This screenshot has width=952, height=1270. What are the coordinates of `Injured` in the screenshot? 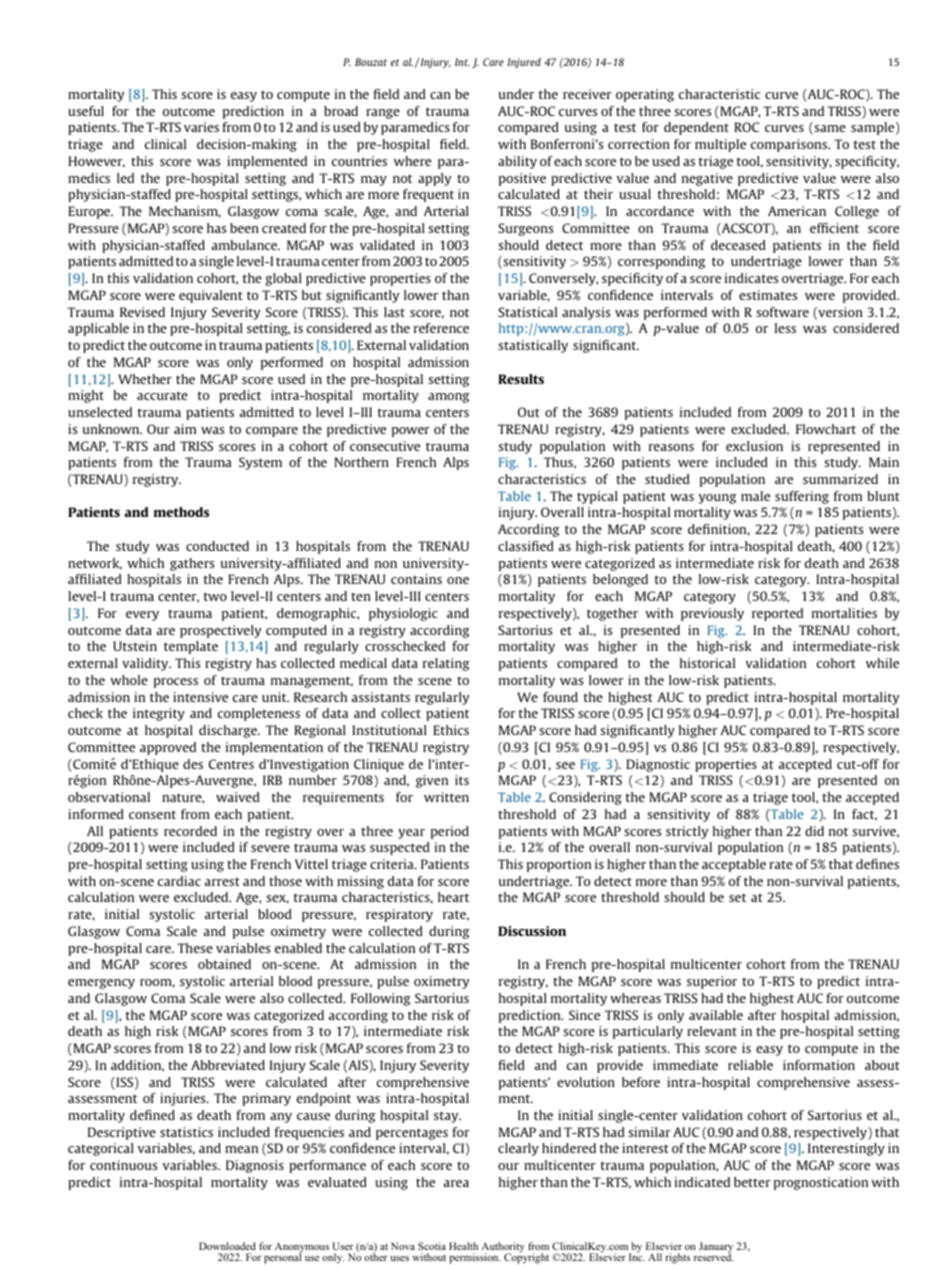 It's located at (524, 63).
